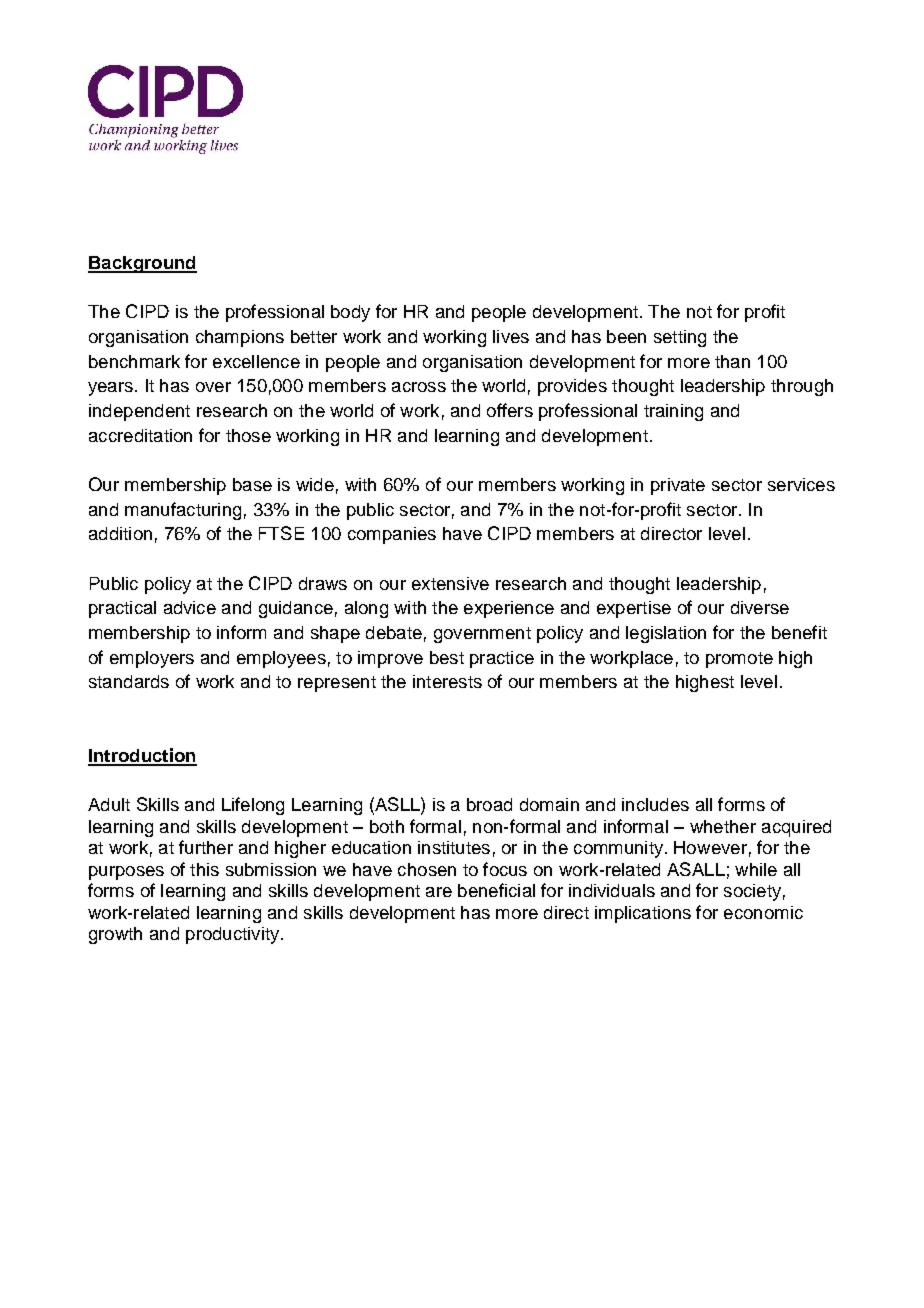 The width and height of the screenshot is (924, 1308). Describe the element at coordinates (142, 264) in the screenshot. I see `Background` at that location.
